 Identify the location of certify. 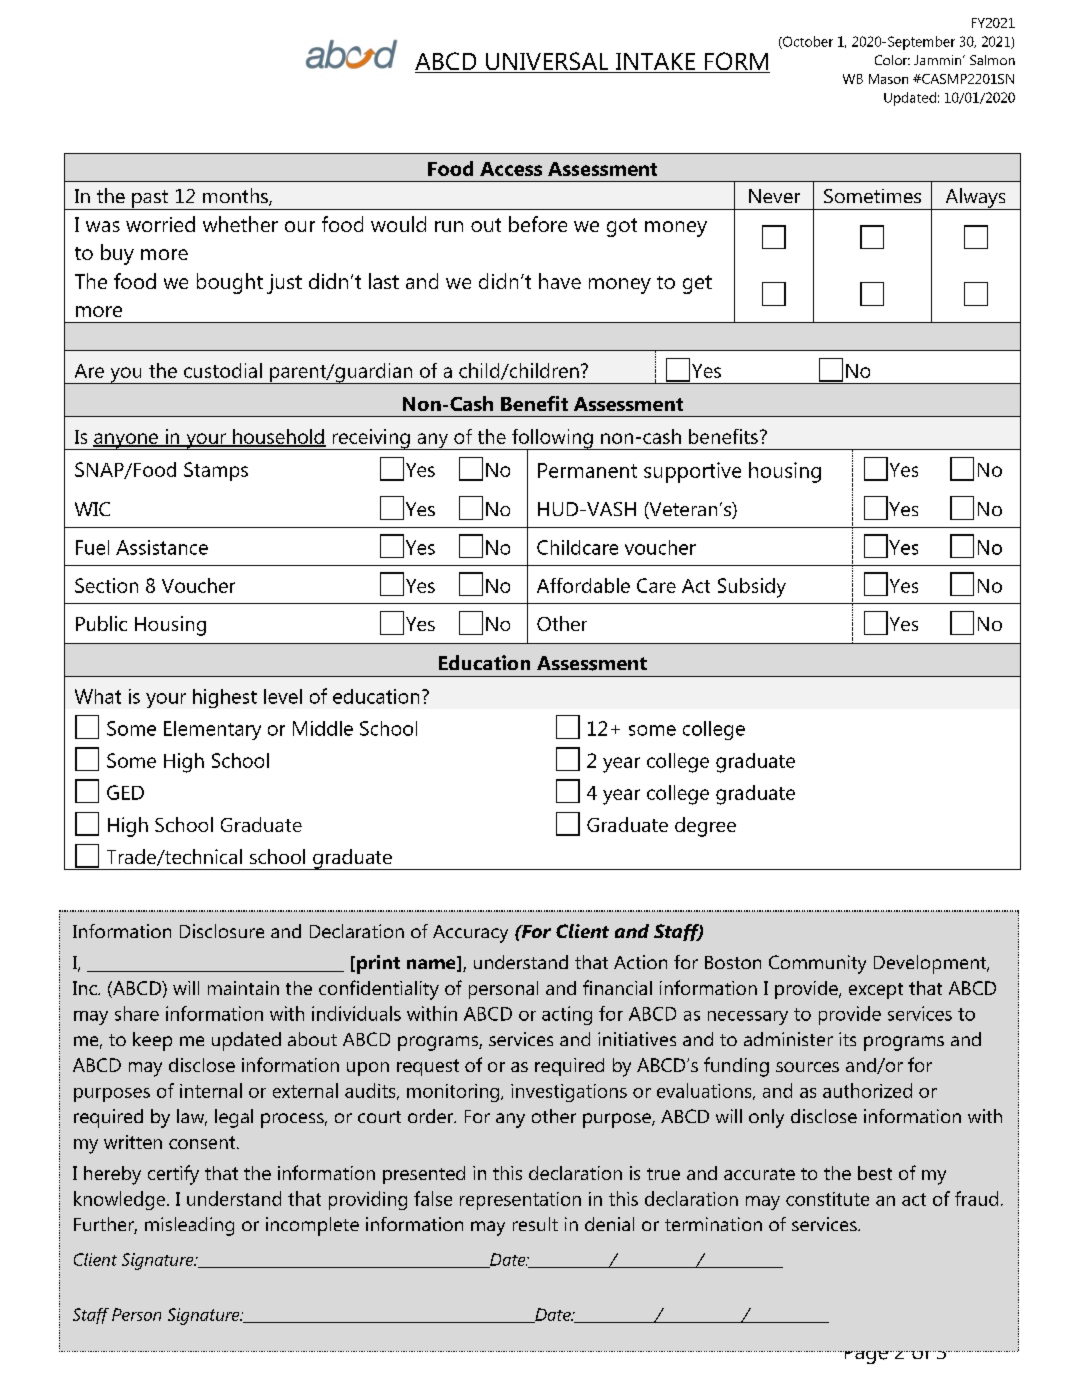
(173, 1175).
